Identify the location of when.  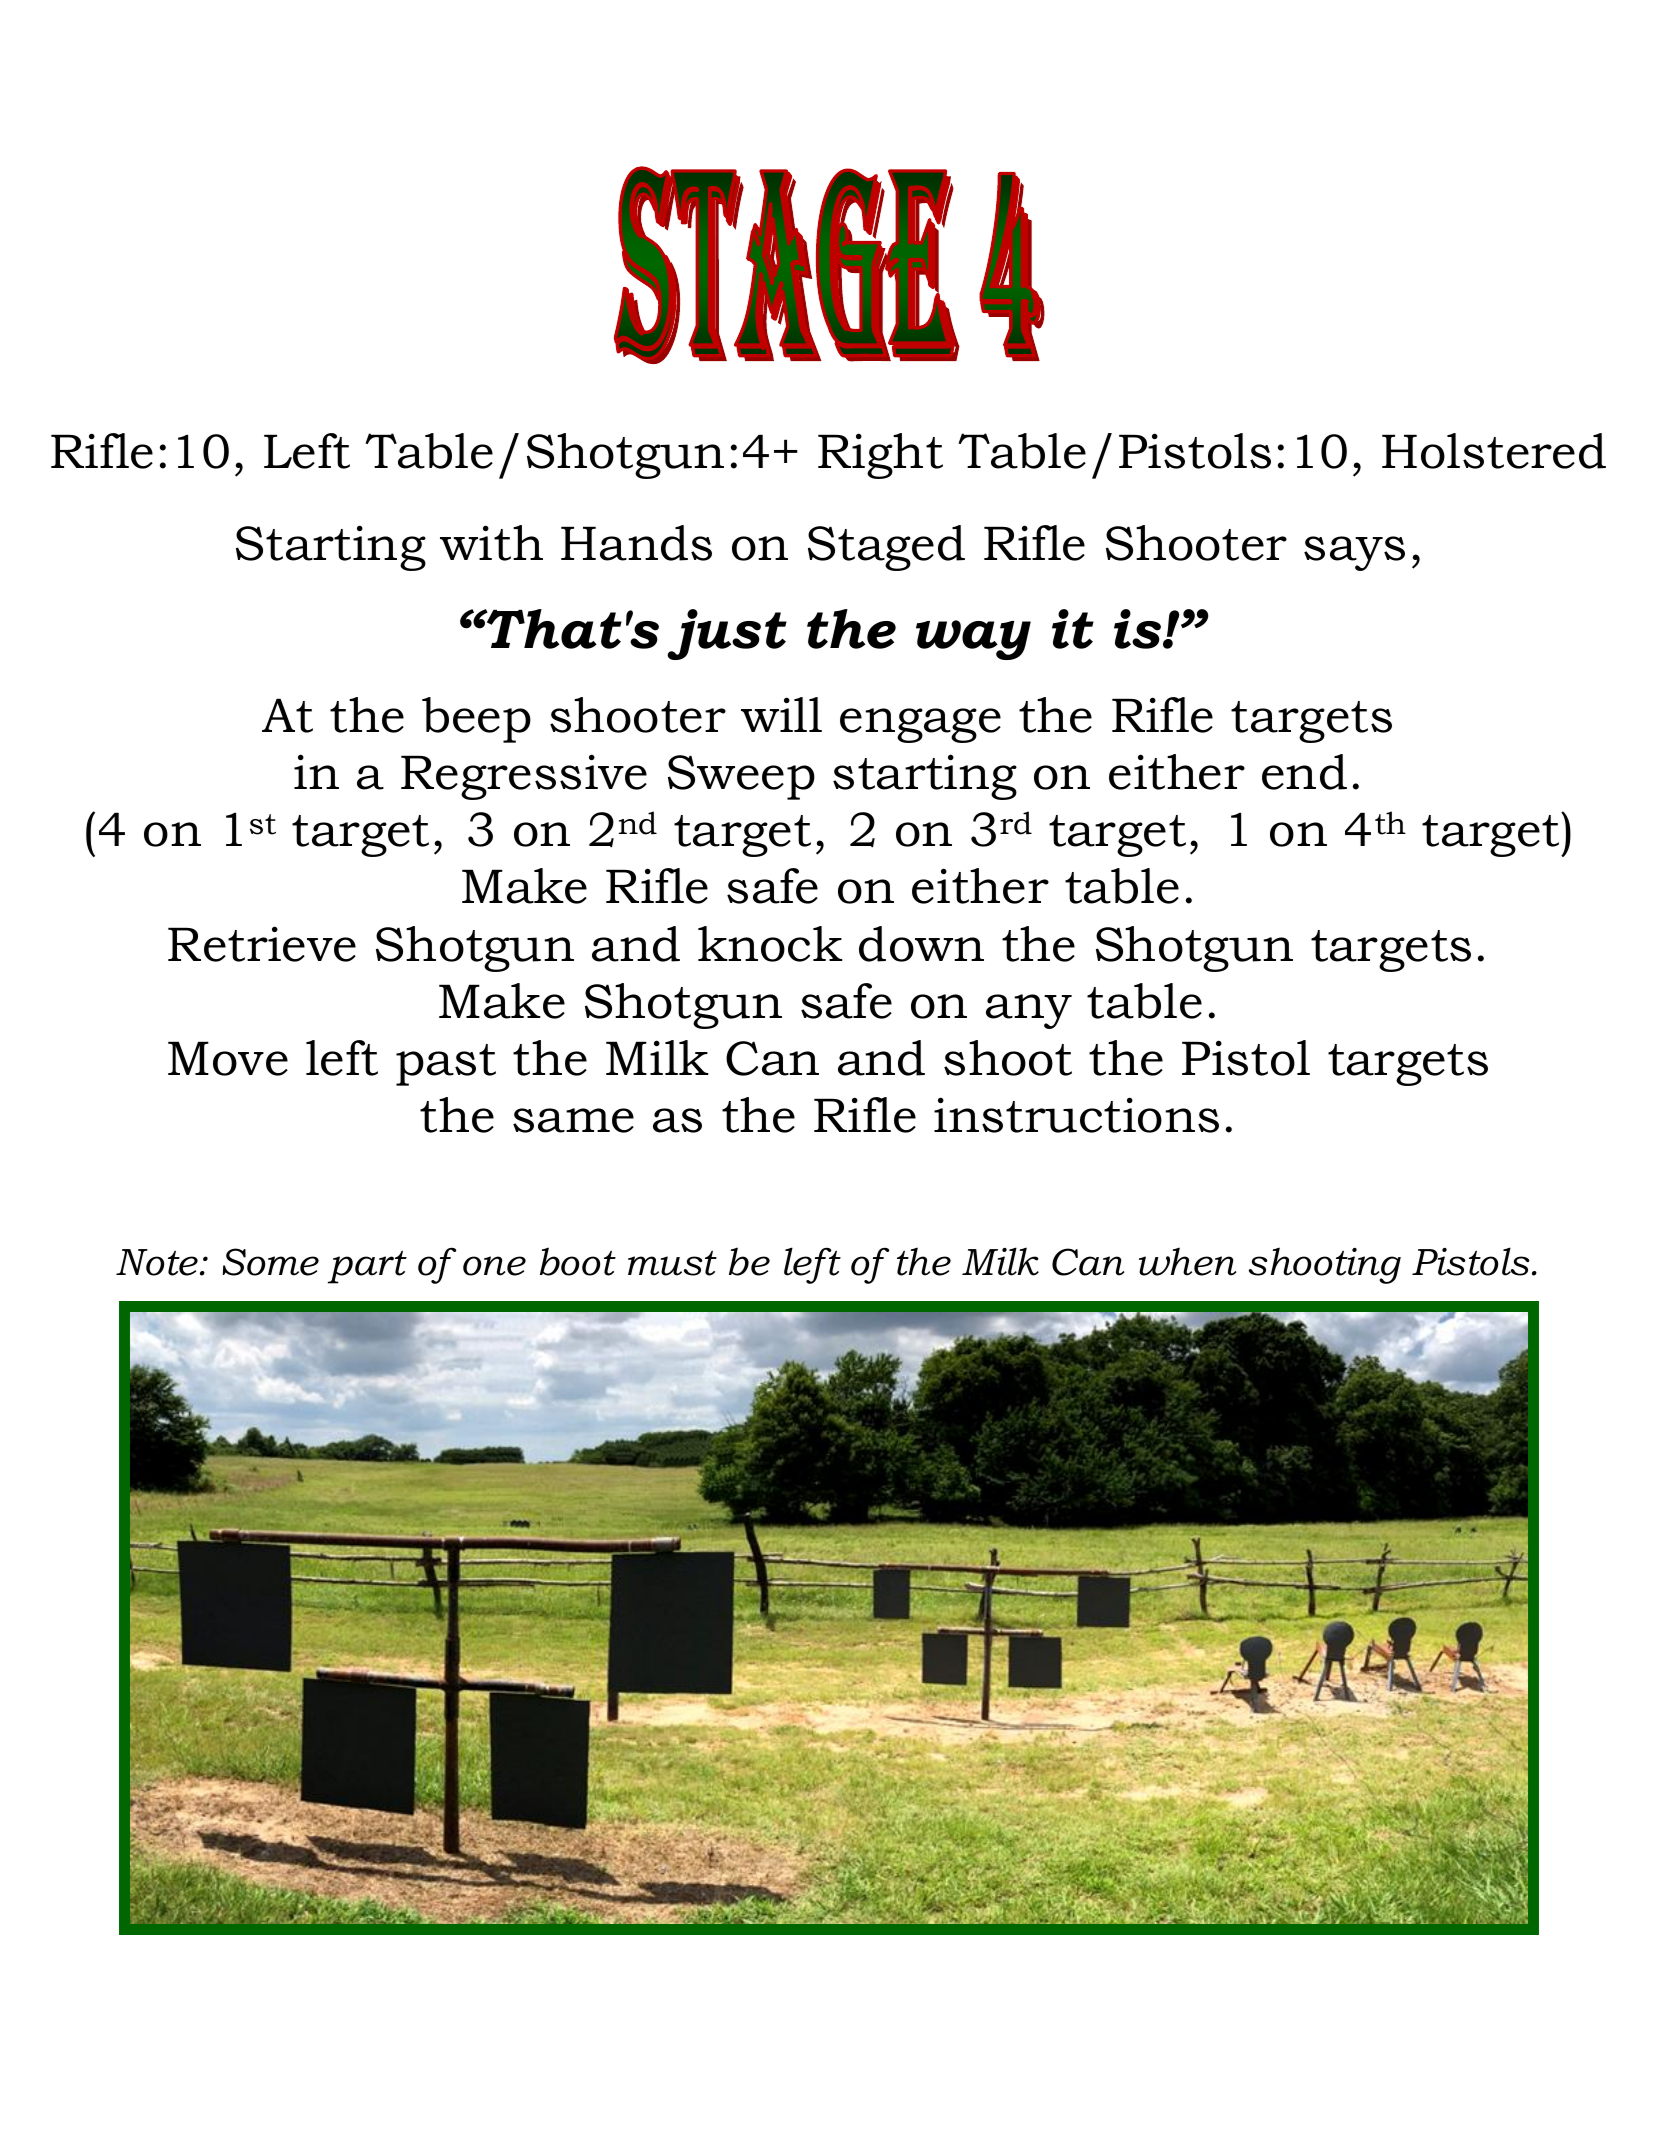
(1187, 1261).
